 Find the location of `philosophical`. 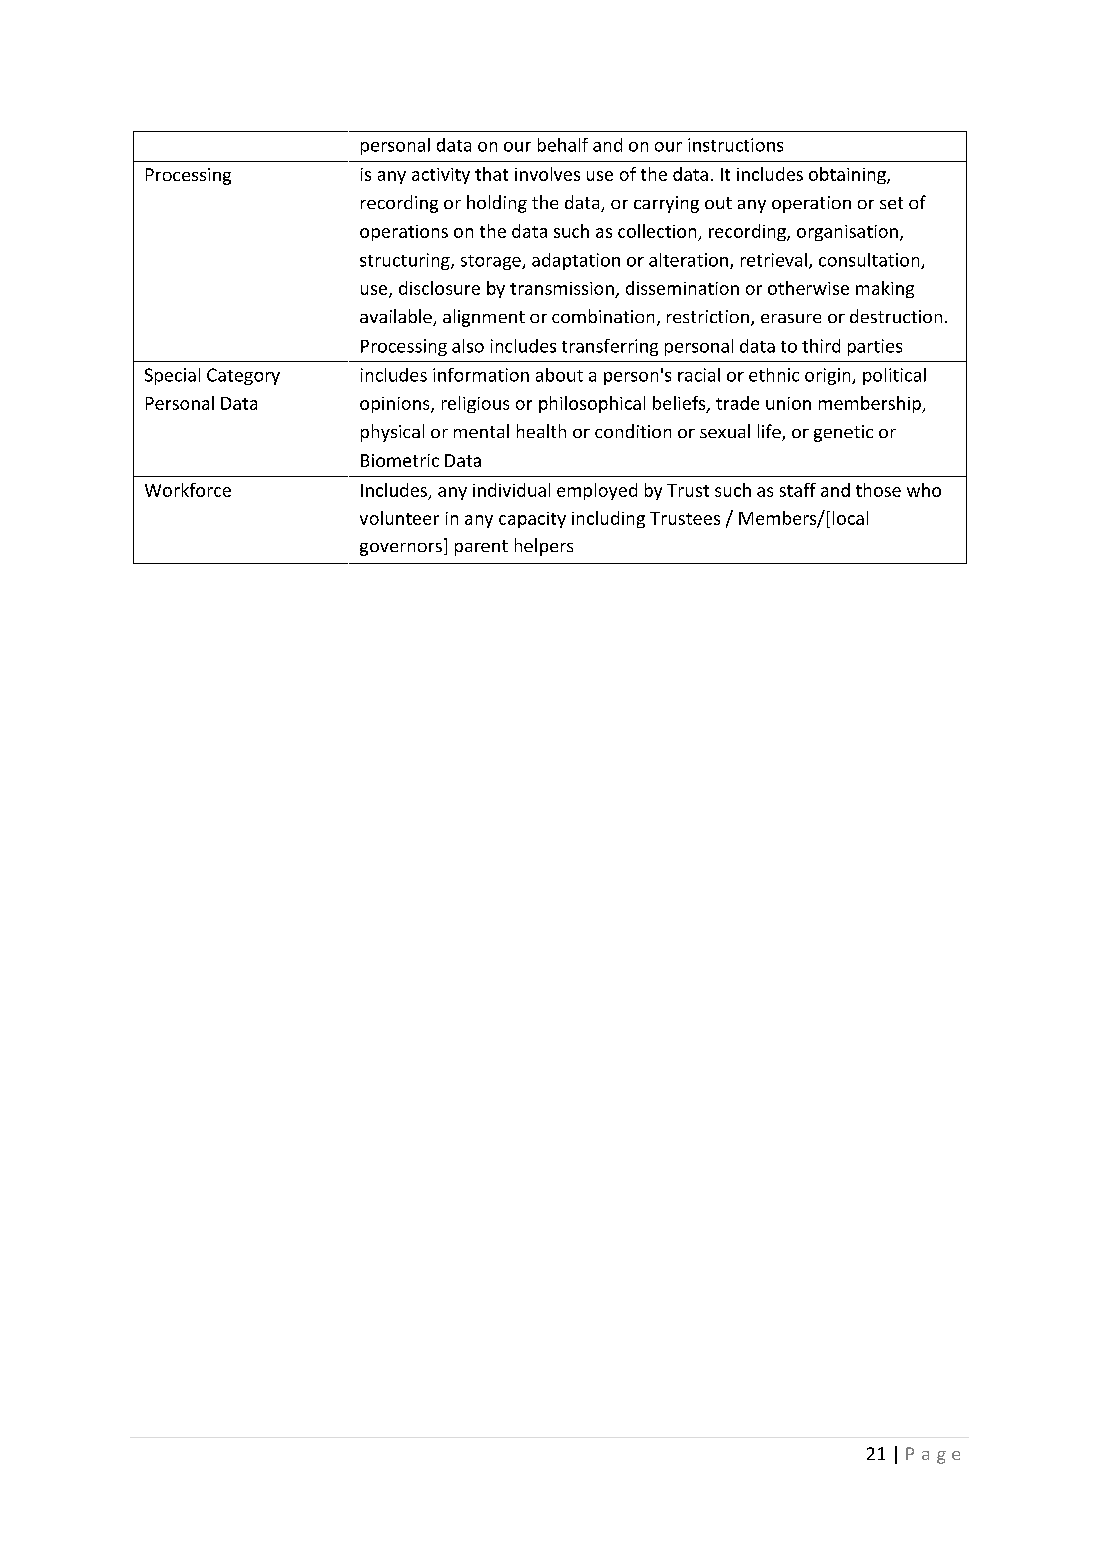

philosophical is located at coordinates (592, 404).
